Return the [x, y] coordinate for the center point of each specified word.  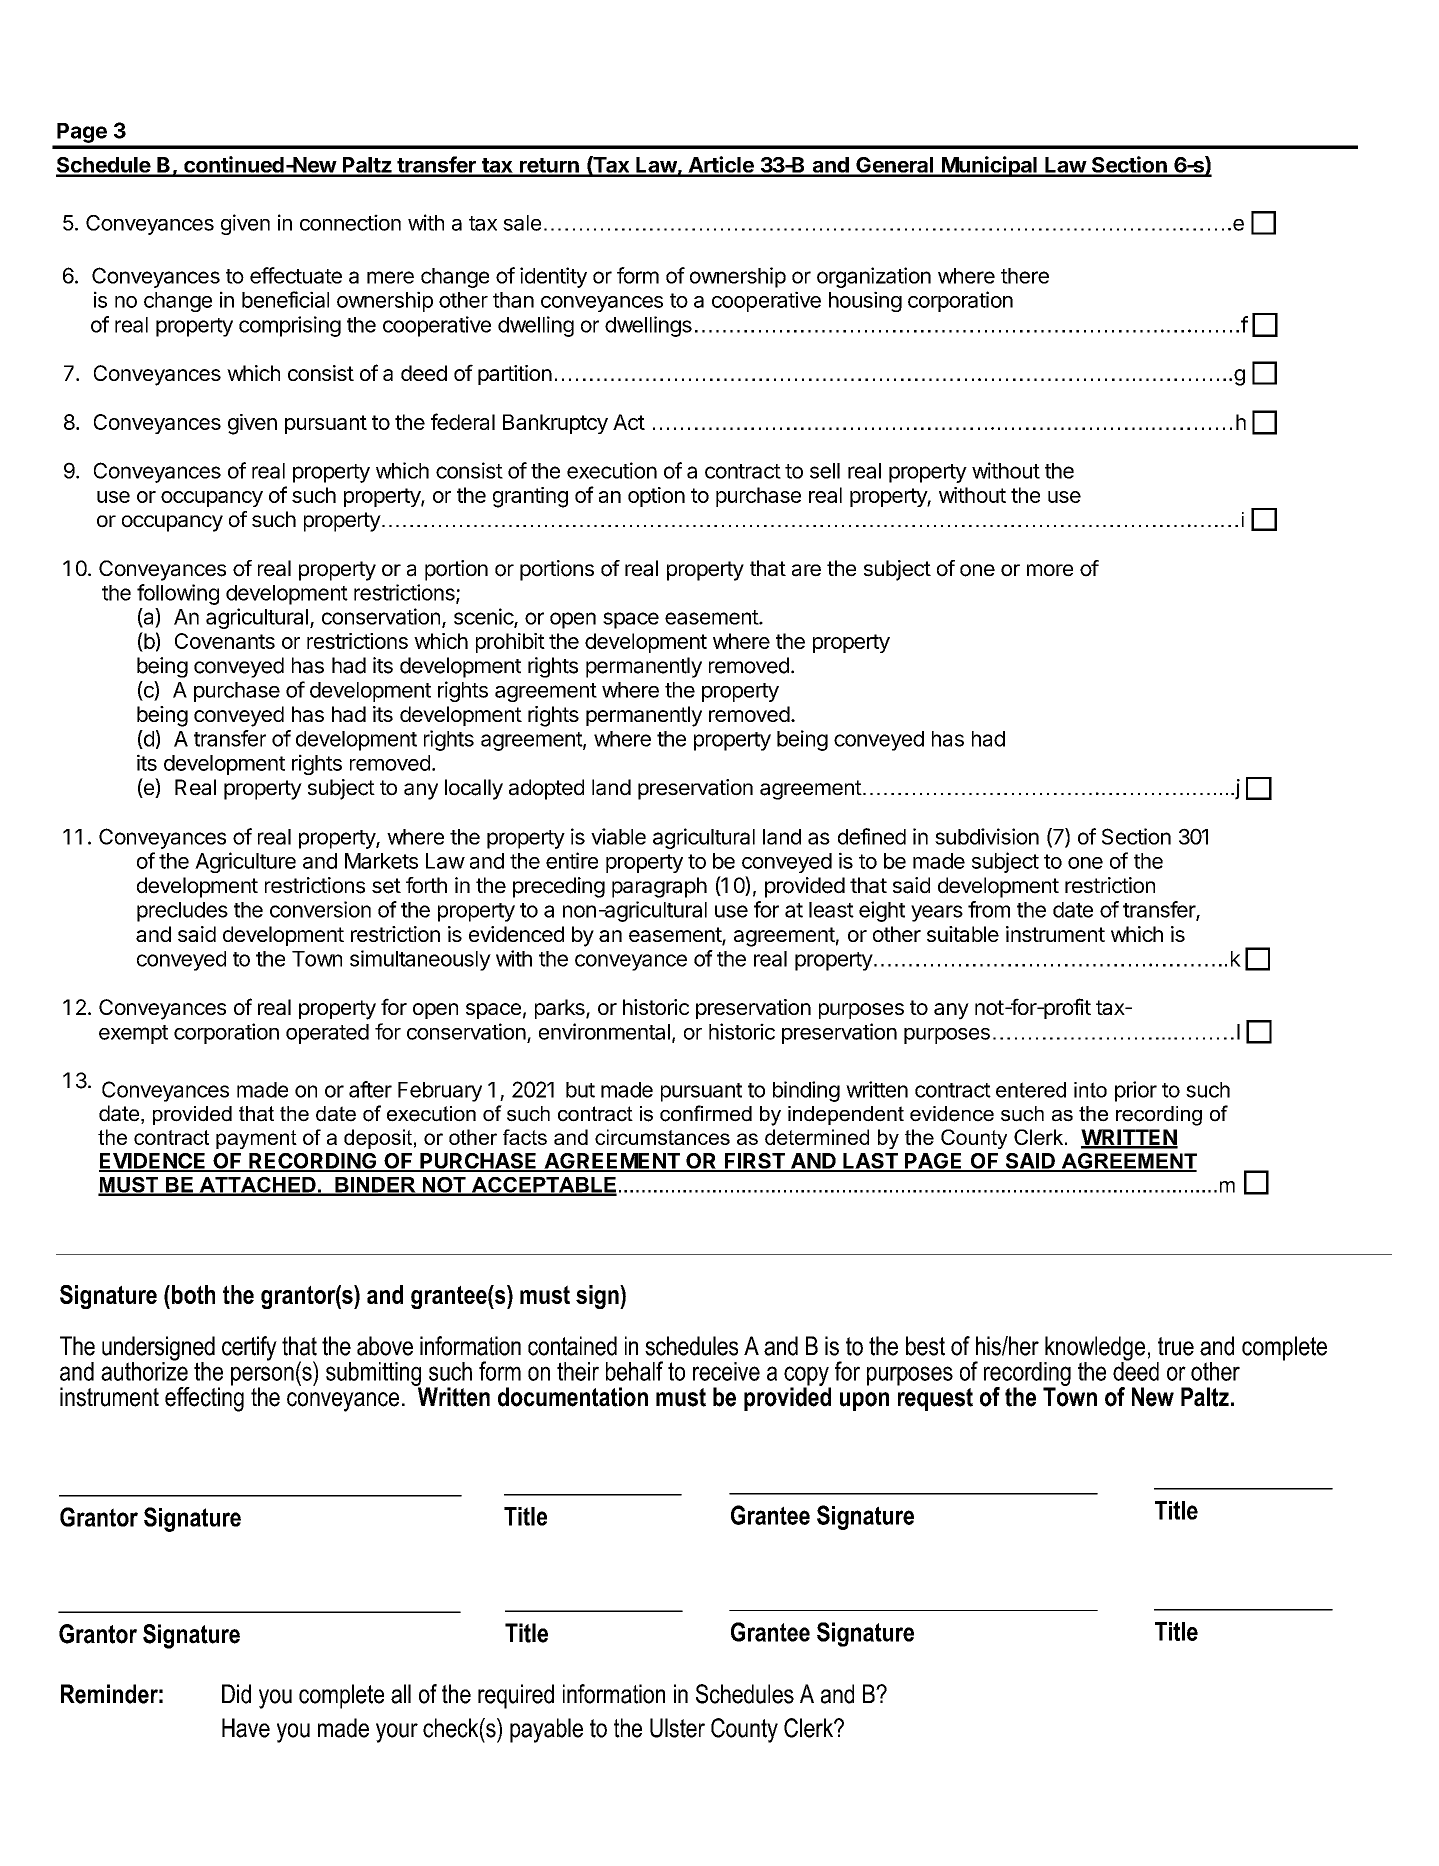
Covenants [225, 641]
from [989, 909]
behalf [634, 1371]
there [1025, 276]
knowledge [1094, 1349]
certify [249, 1348]
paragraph [659, 887]
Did [236, 1694]
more [1050, 570]
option [656, 497]
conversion [320, 909]
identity [553, 277]
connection [350, 222]
